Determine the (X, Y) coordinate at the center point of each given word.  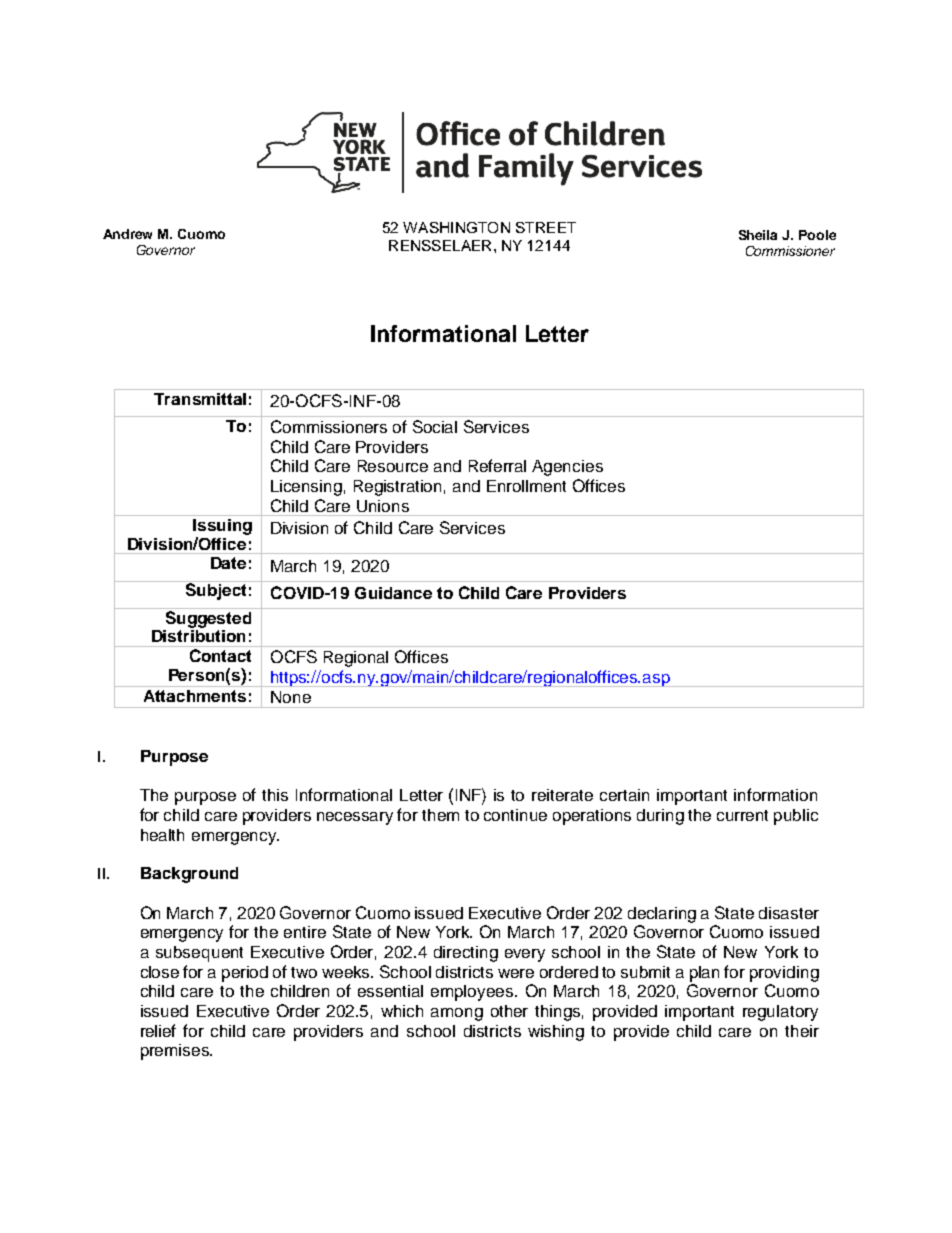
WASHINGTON (456, 227)
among (457, 1014)
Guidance (393, 593)
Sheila (758, 235)
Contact (220, 655)
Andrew (127, 234)
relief (158, 1030)
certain (624, 795)
